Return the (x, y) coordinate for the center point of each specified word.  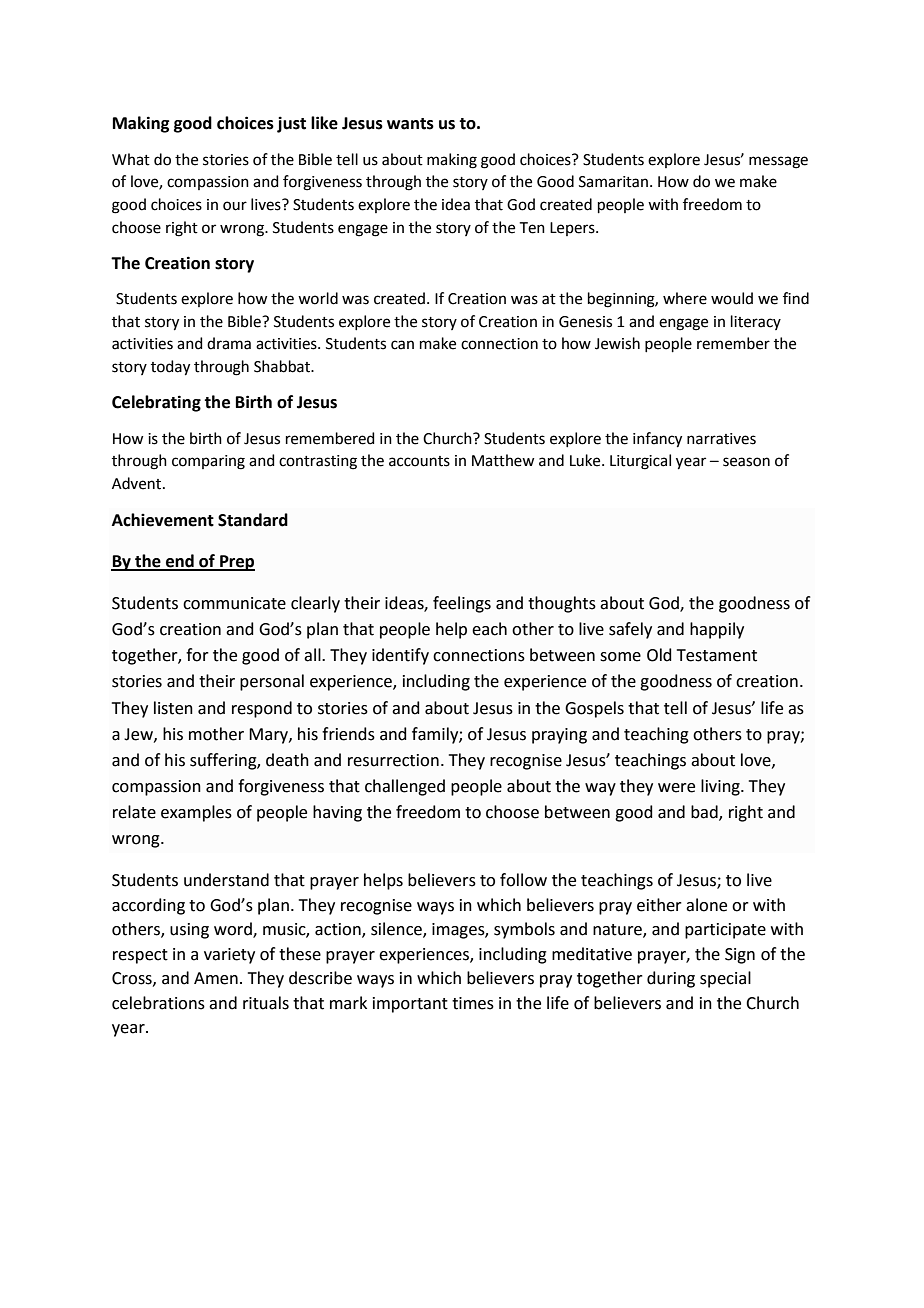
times (473, 1003)
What (131, 159)
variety (229, 956)
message (778, 162)
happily (717, 630)
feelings (462, 604)
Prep (236, 563)
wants (410, 124)
